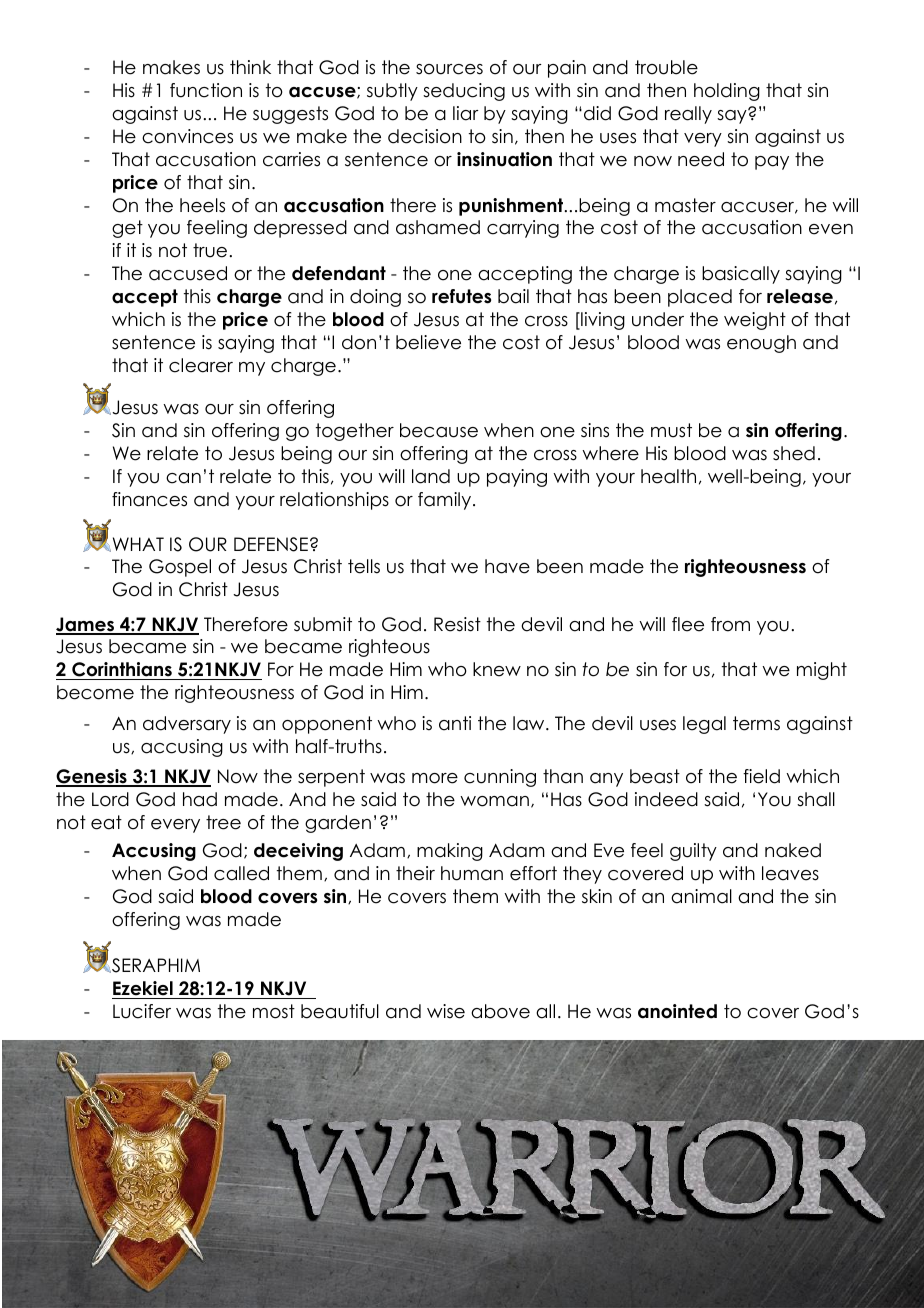 Image resolution: width=924 pixels, height=1308 pixels. I want to click on Ezekiel, so click(143, 990).
